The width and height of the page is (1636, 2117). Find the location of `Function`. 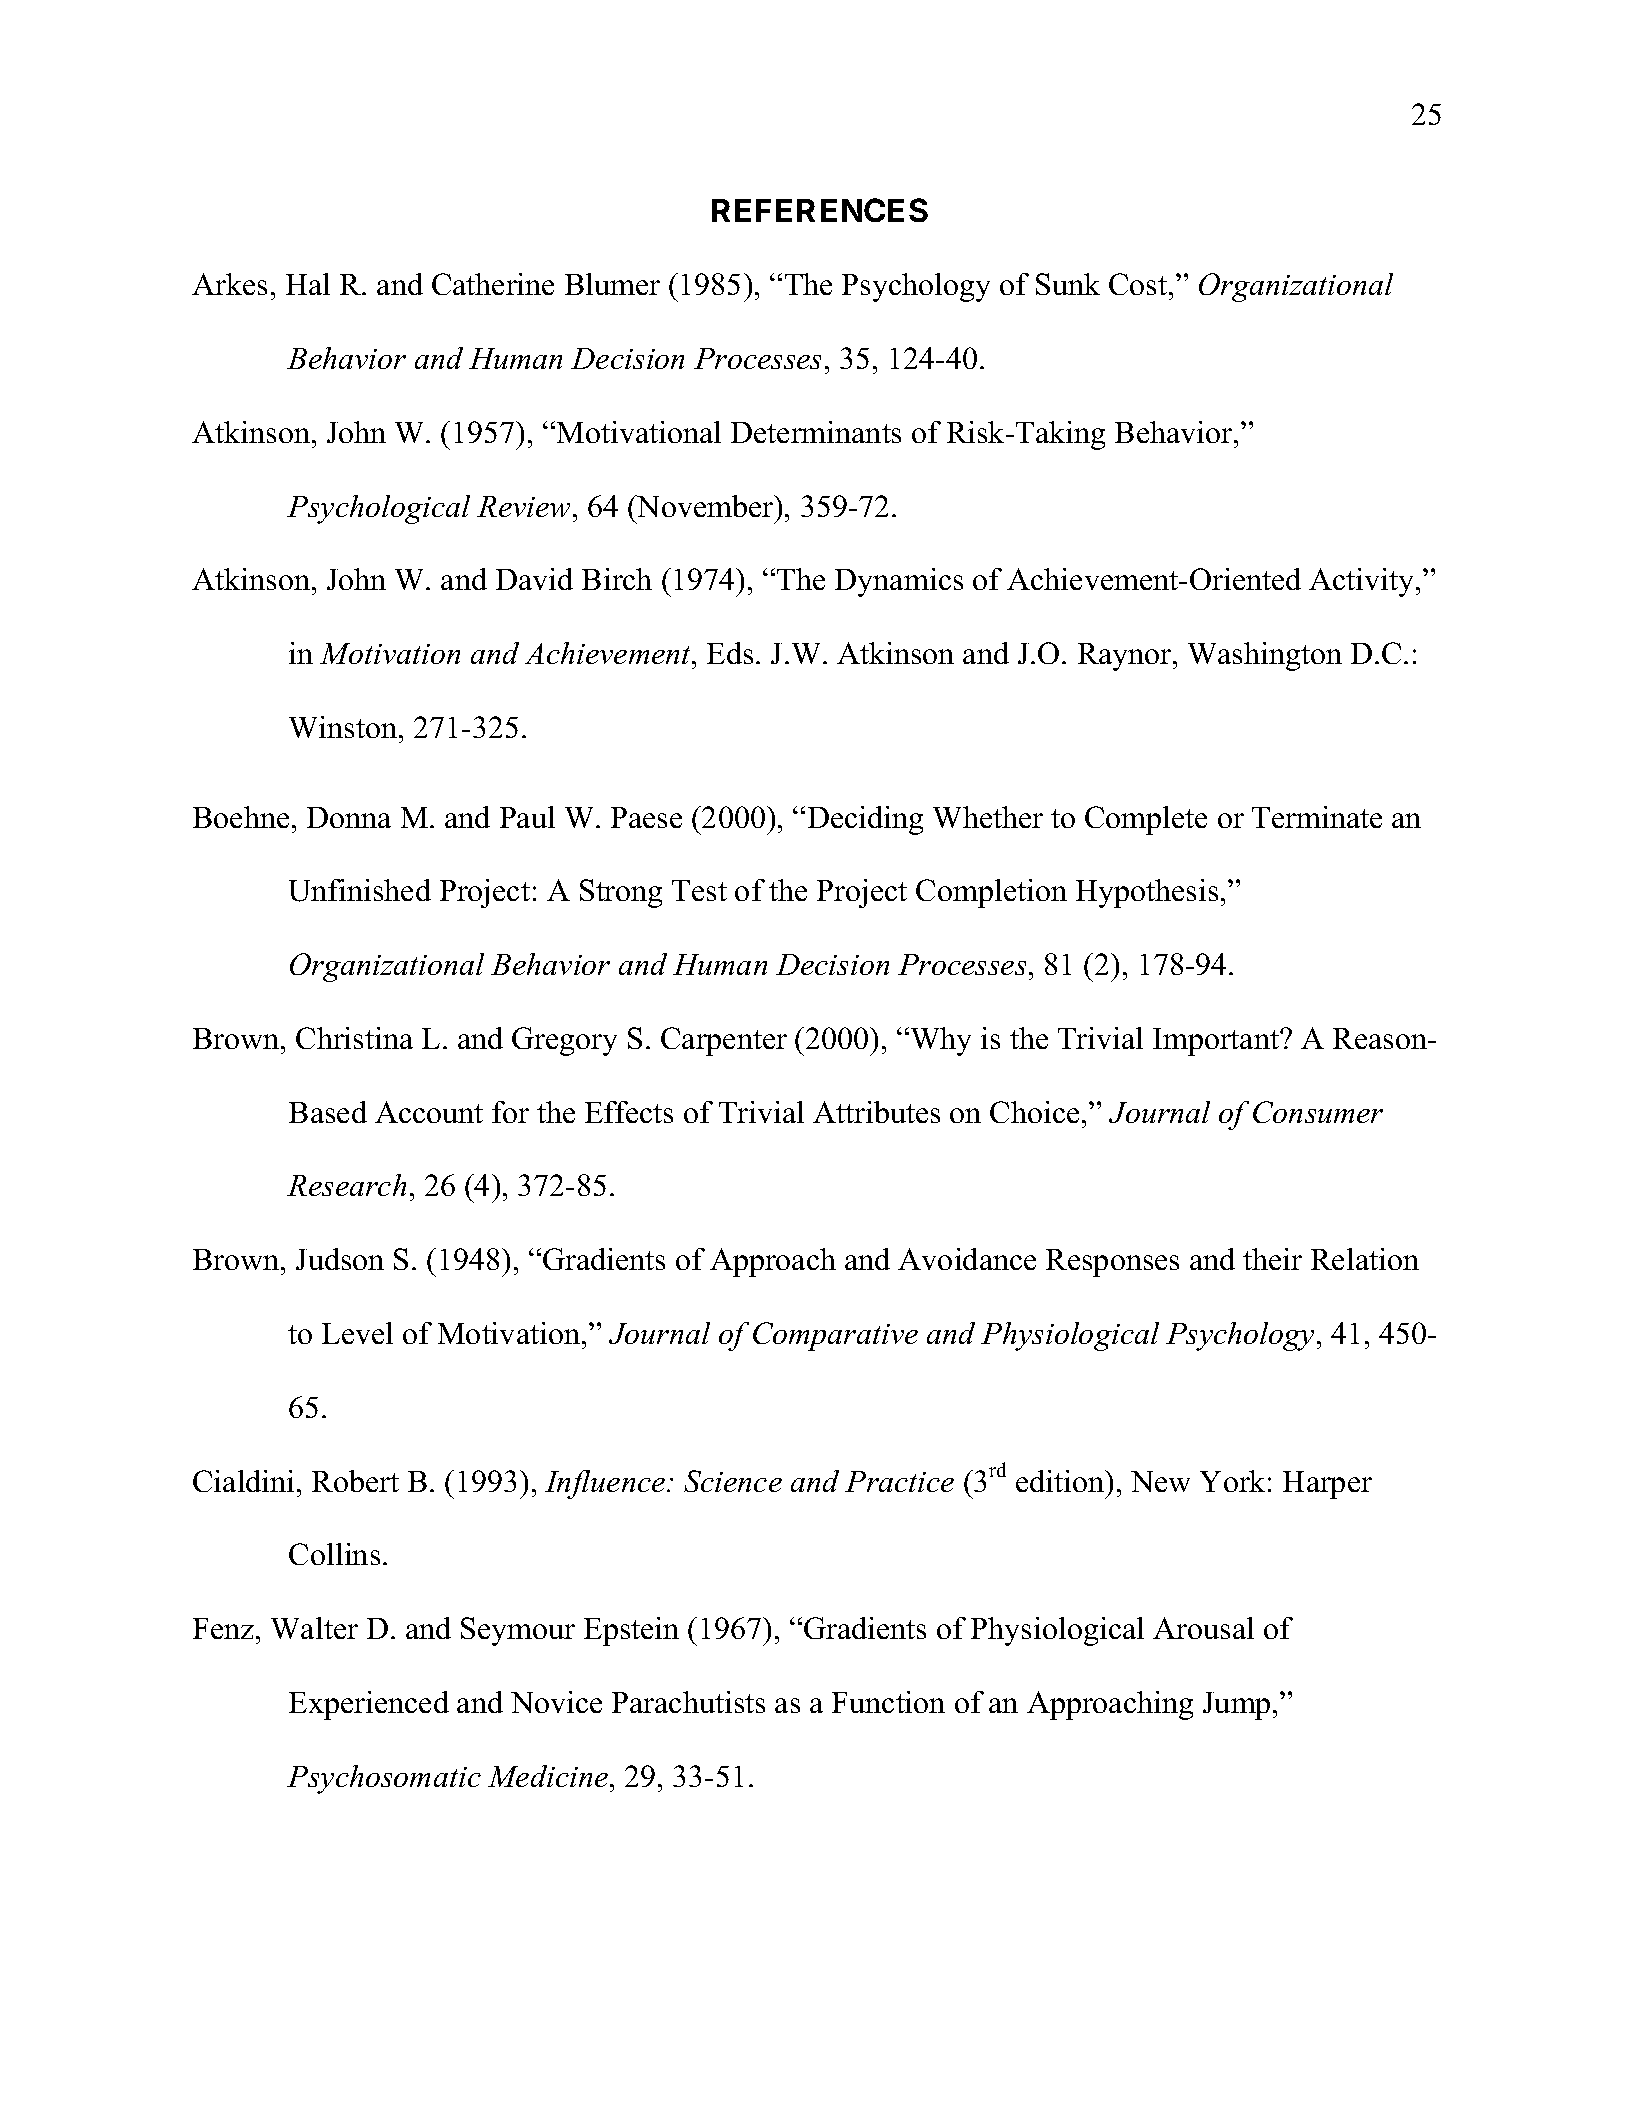

Function is located at coordinates (888, 1702).
